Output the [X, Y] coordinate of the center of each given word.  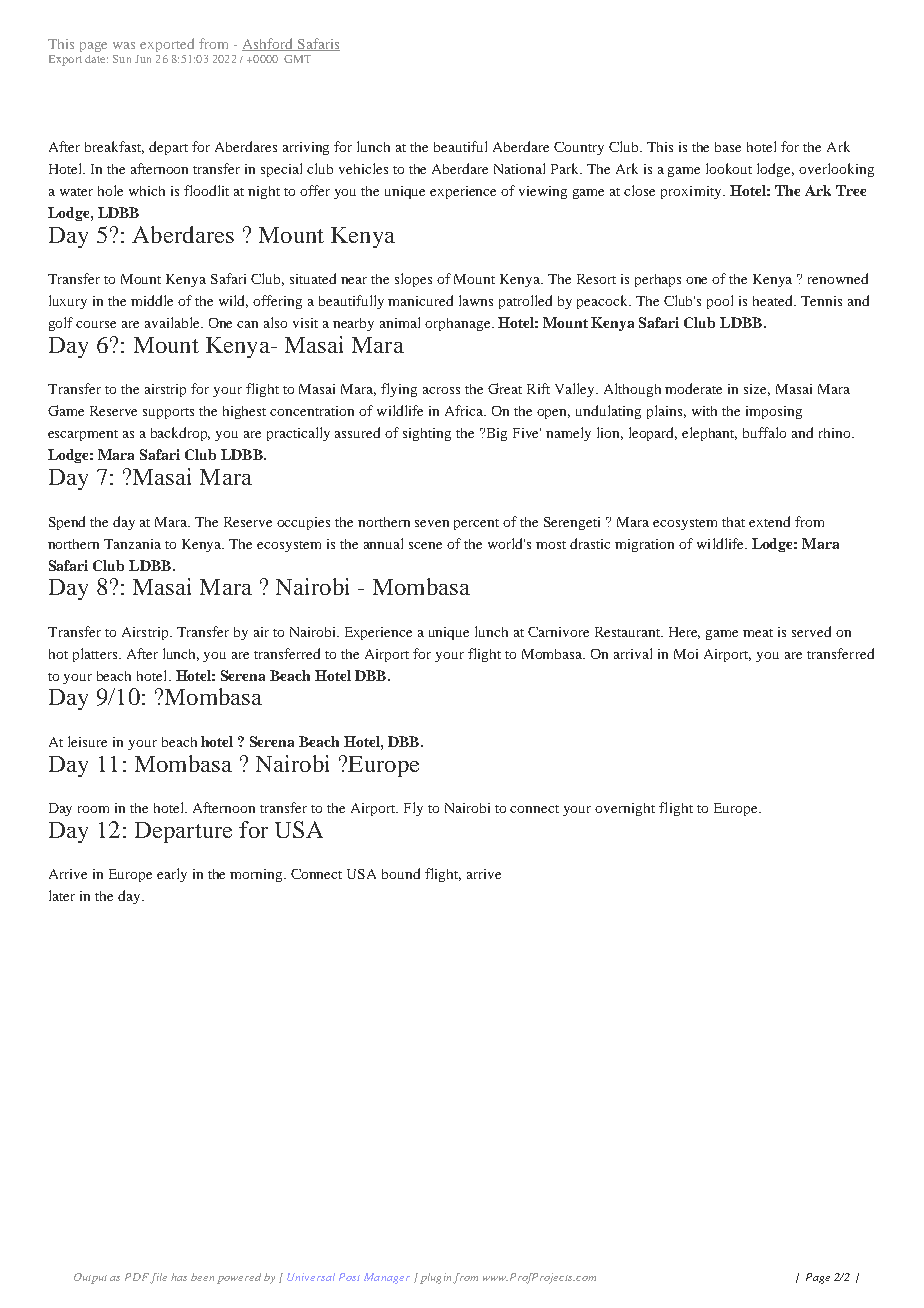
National [519, 168]
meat [758, 633]
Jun [143, 59]
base [728, 147]
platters [96, 655]
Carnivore [558, 632]
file [158, 1278]
